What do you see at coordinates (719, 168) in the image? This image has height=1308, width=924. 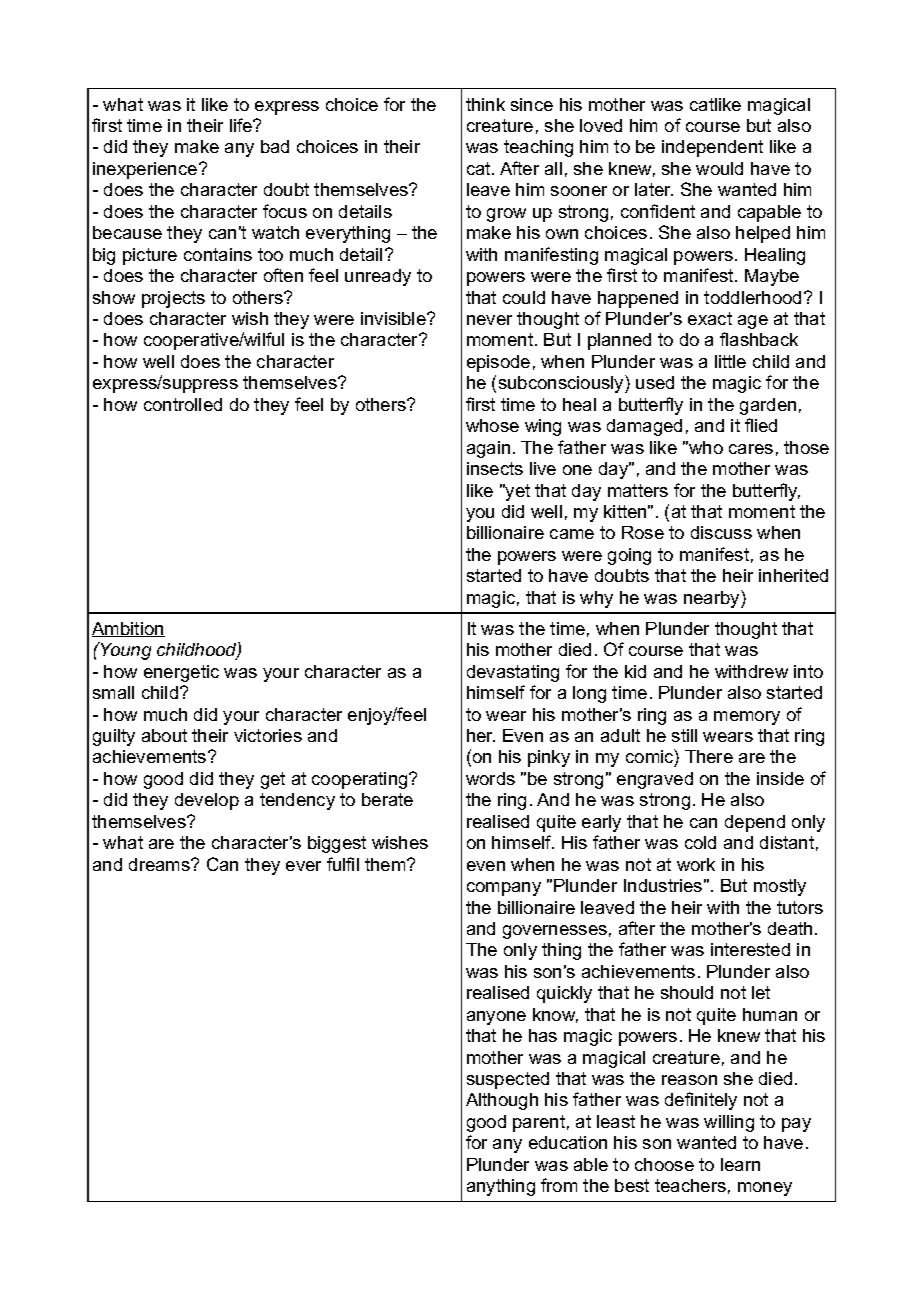 I see `would` at bounding box center [719, 168].
